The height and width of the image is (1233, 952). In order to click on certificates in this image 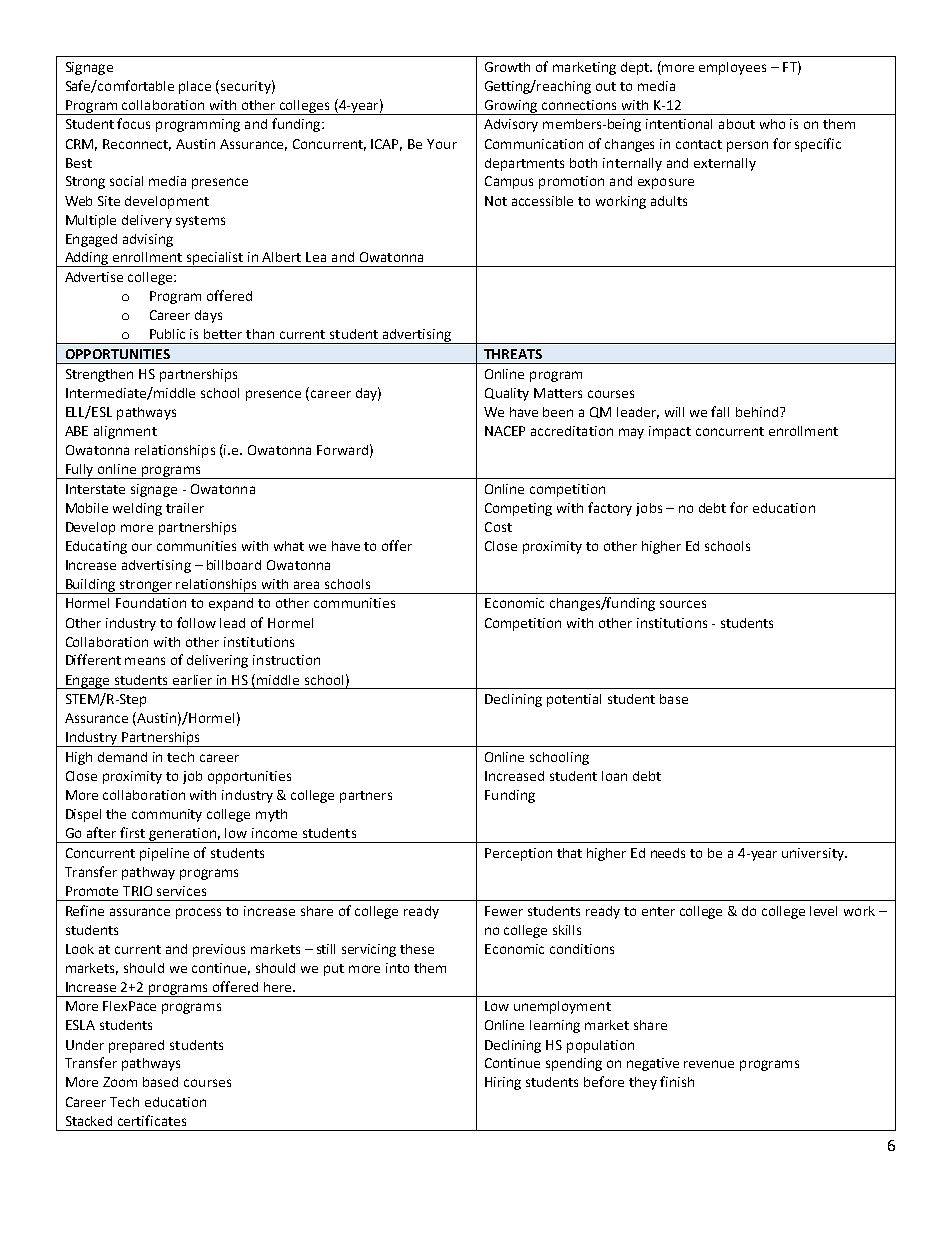, I will do `click(152, 1120)`.
